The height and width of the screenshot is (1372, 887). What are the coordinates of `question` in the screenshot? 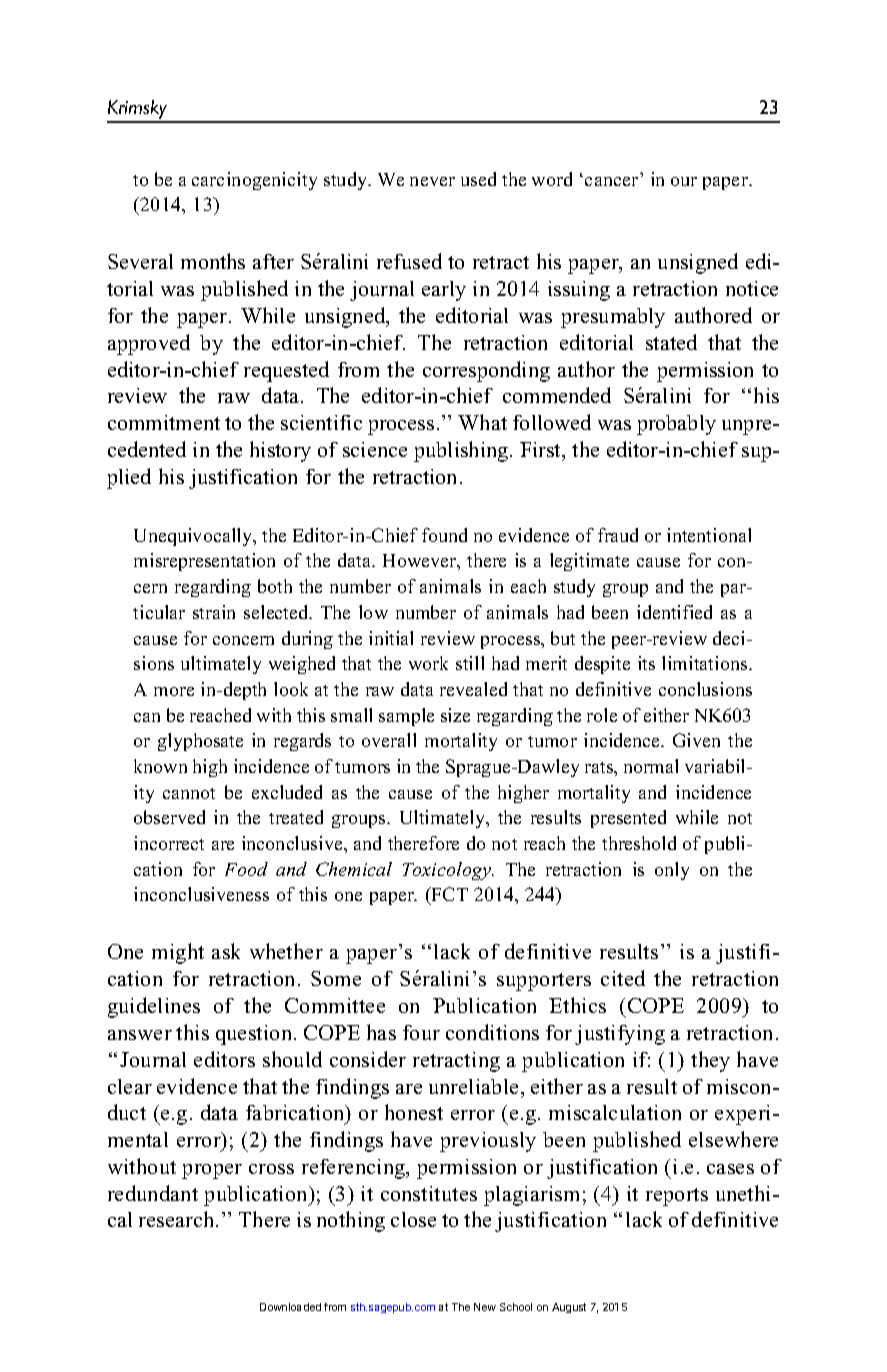 It's located at (255, 1035).
